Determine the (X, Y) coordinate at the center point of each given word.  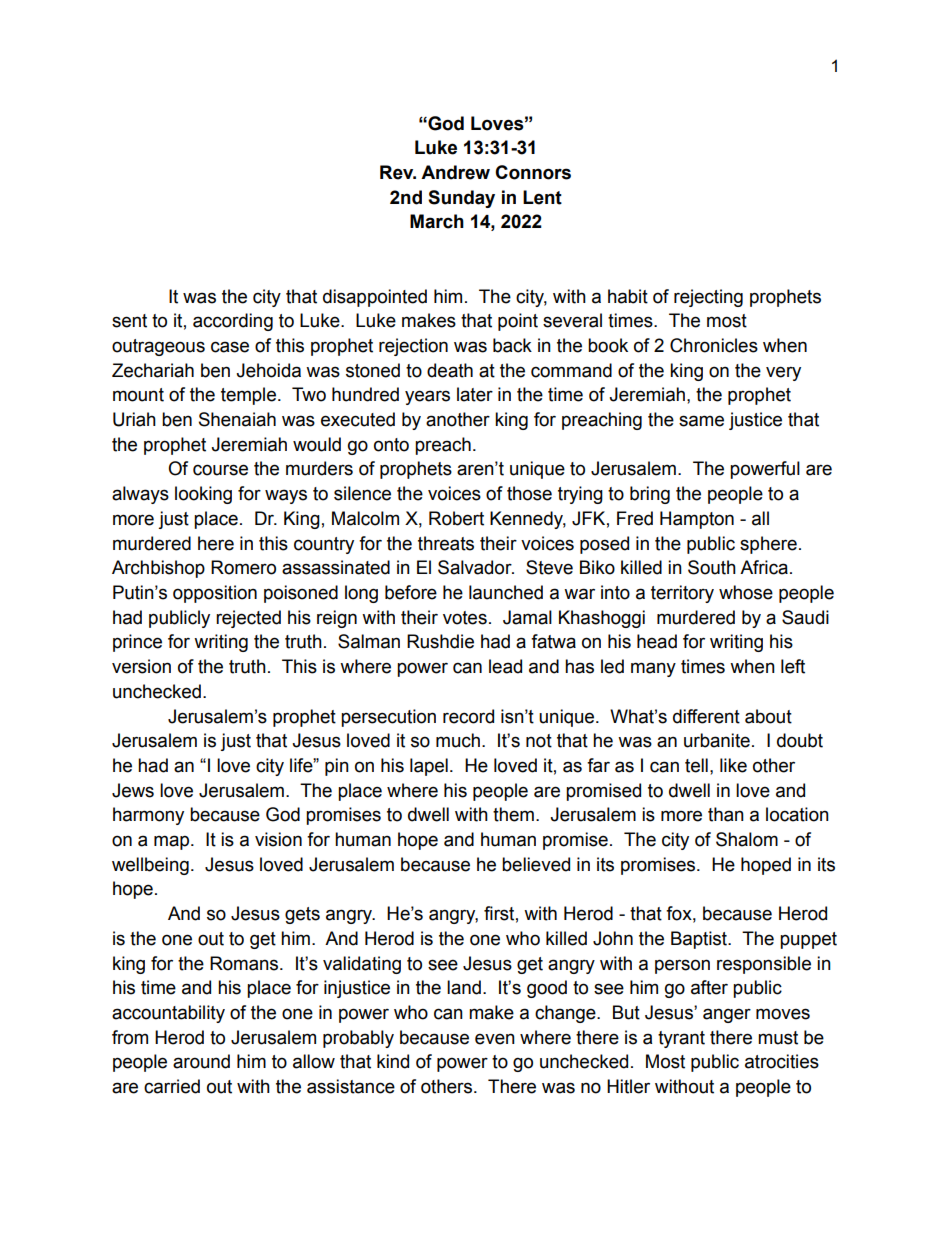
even (495, 1039)
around (201, 1061)
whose (746, 592)
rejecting (708, 298)
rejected (248, 619)
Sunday (461, 199)
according (233, 322)
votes (465, 618)
